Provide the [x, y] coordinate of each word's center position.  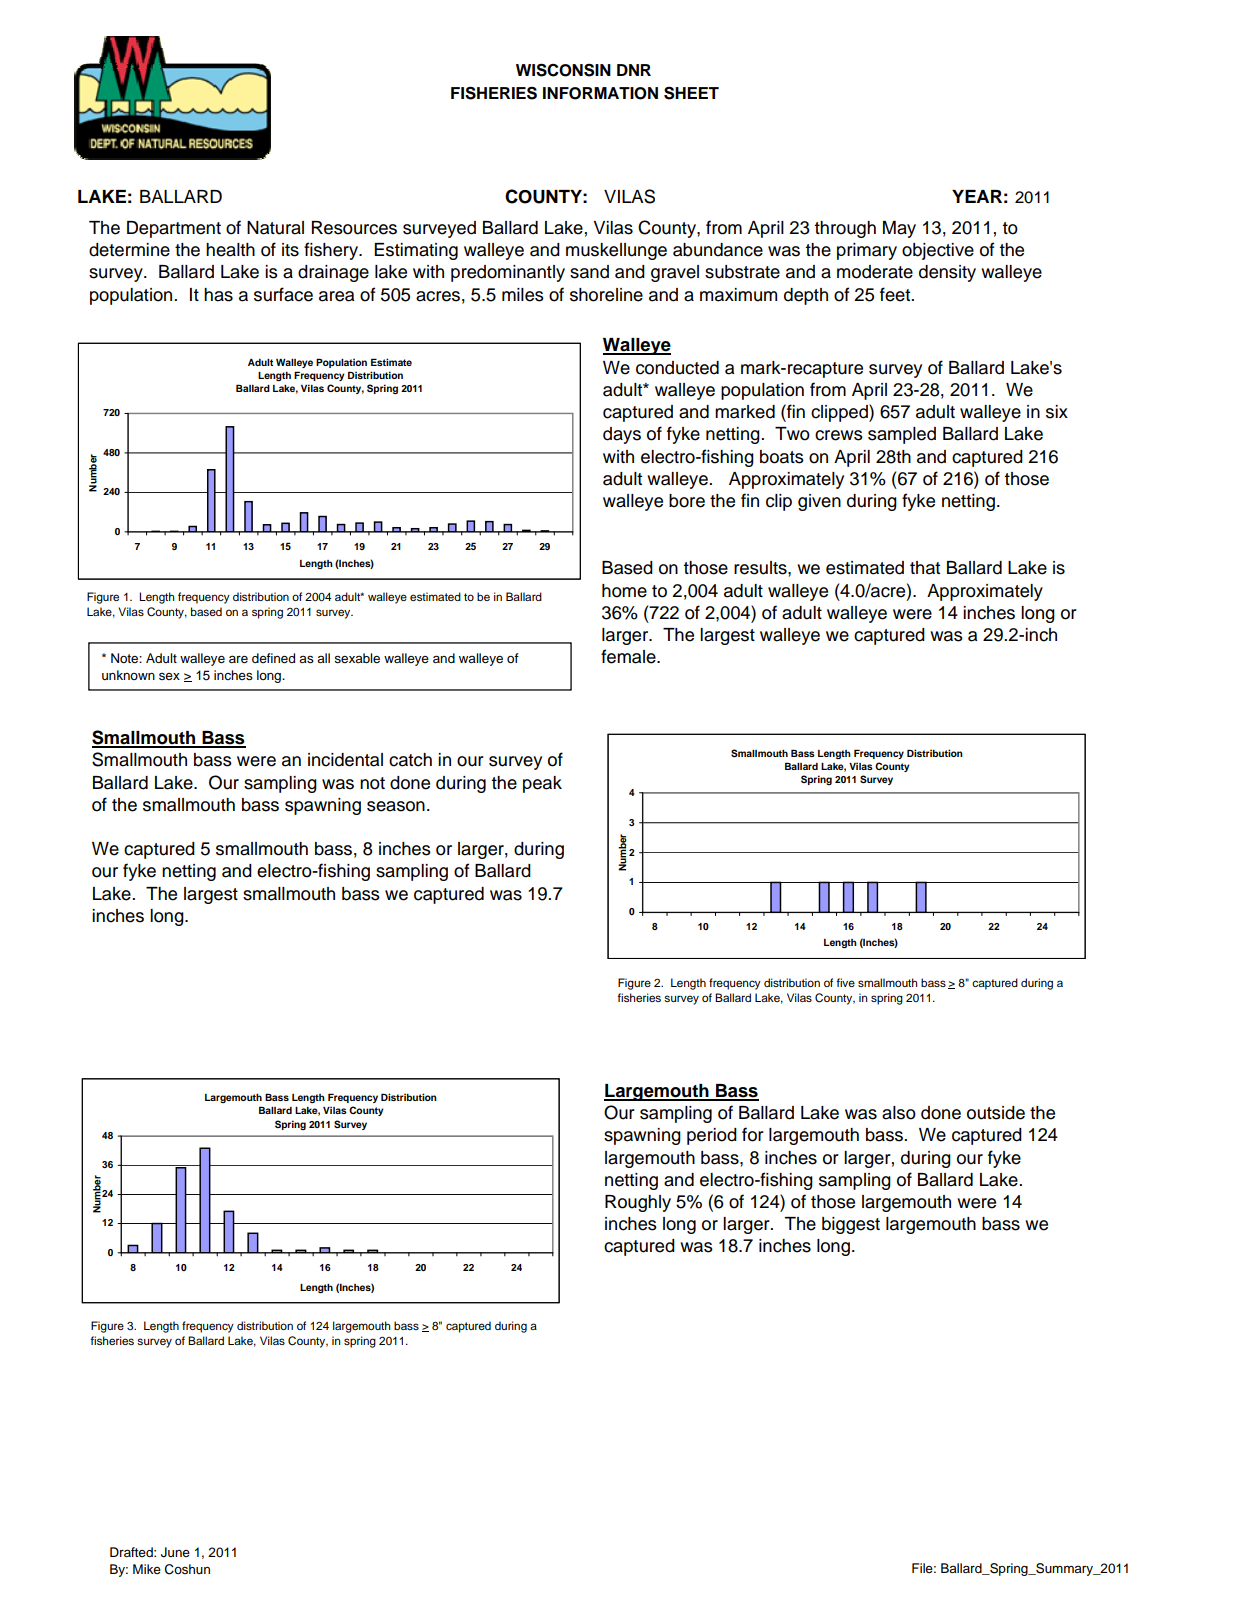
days [622, 435]
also [899, 1113]
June [175, 1552]
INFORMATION [600, 93]
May [899, 229]
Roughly [638, 1203]
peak [542, 784]
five [845, 982]
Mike [147, 1569]
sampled [902, 435]
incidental [345, 760]
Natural [275, 228]
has [218, 295]
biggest [851, 1225]
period [712, 1136]
